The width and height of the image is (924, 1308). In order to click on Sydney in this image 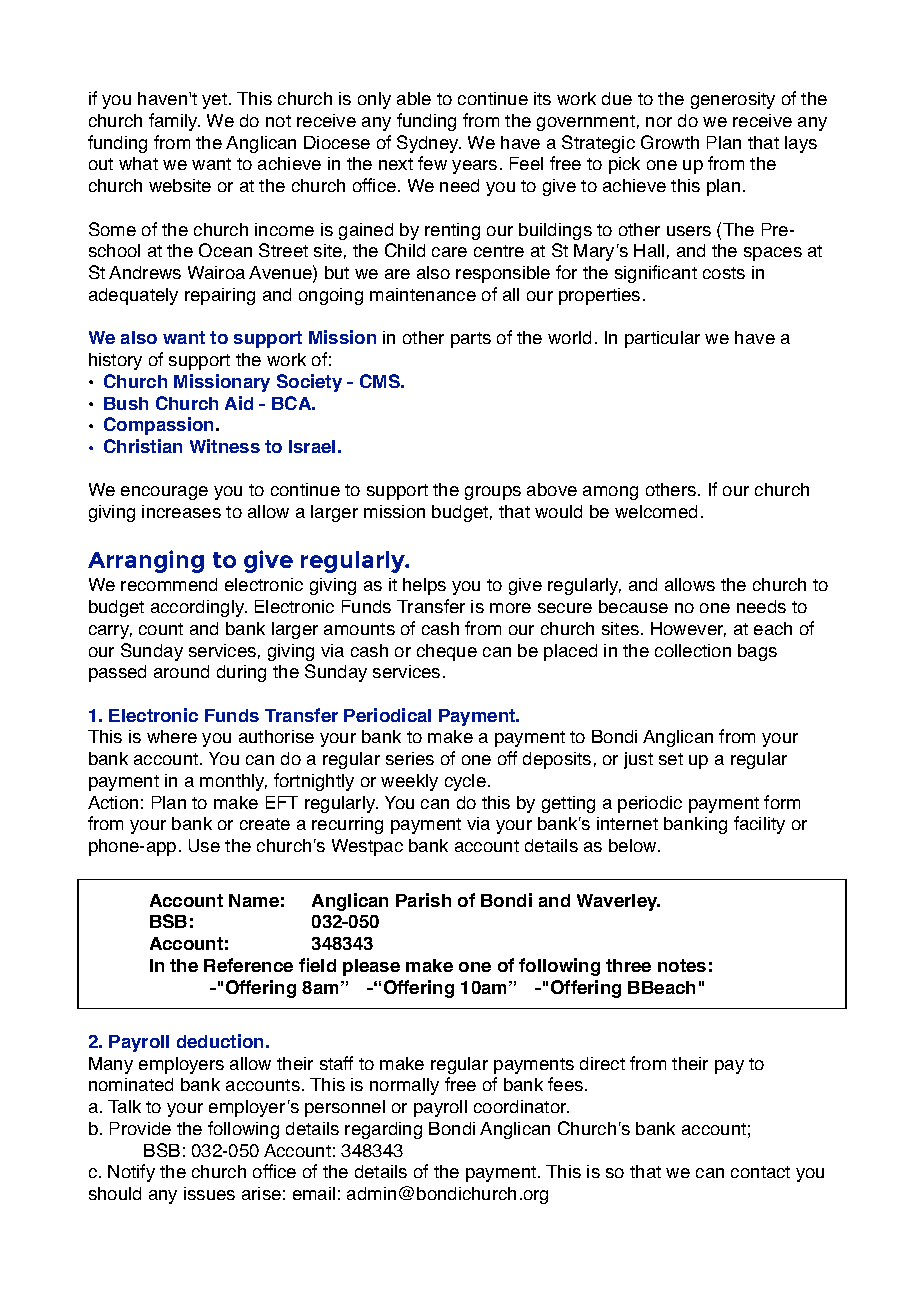, I will do `click(429, 144)`.
